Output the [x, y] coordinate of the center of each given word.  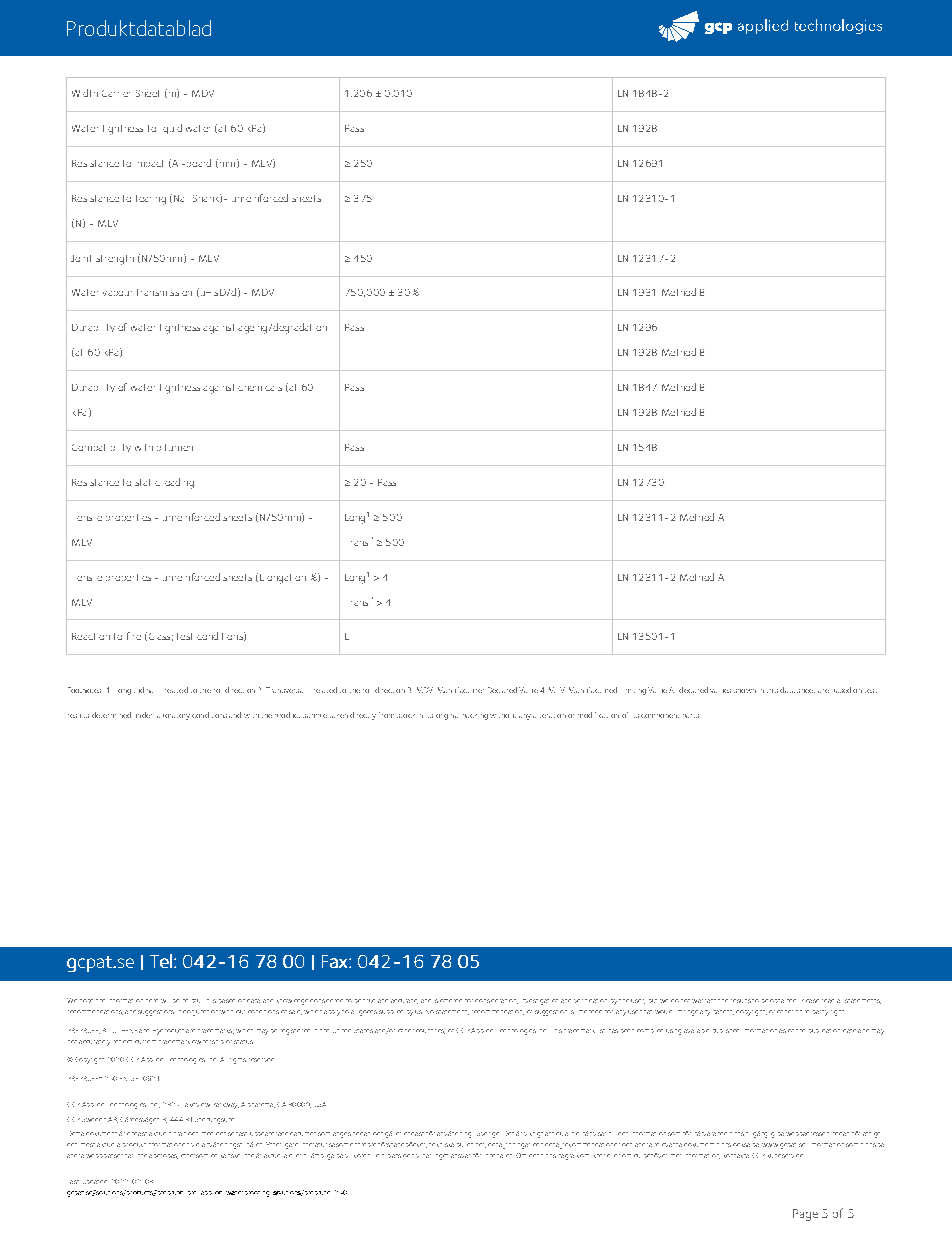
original [447, 717]
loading [179, 483]
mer [676, 1155]
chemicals [260, 388]
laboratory [173, 717]
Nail [179, 198]
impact [150, 163]
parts [691, 716]
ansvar [460, 1156]
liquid [172, 129]
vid [195, 1145]
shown [745, 691]
